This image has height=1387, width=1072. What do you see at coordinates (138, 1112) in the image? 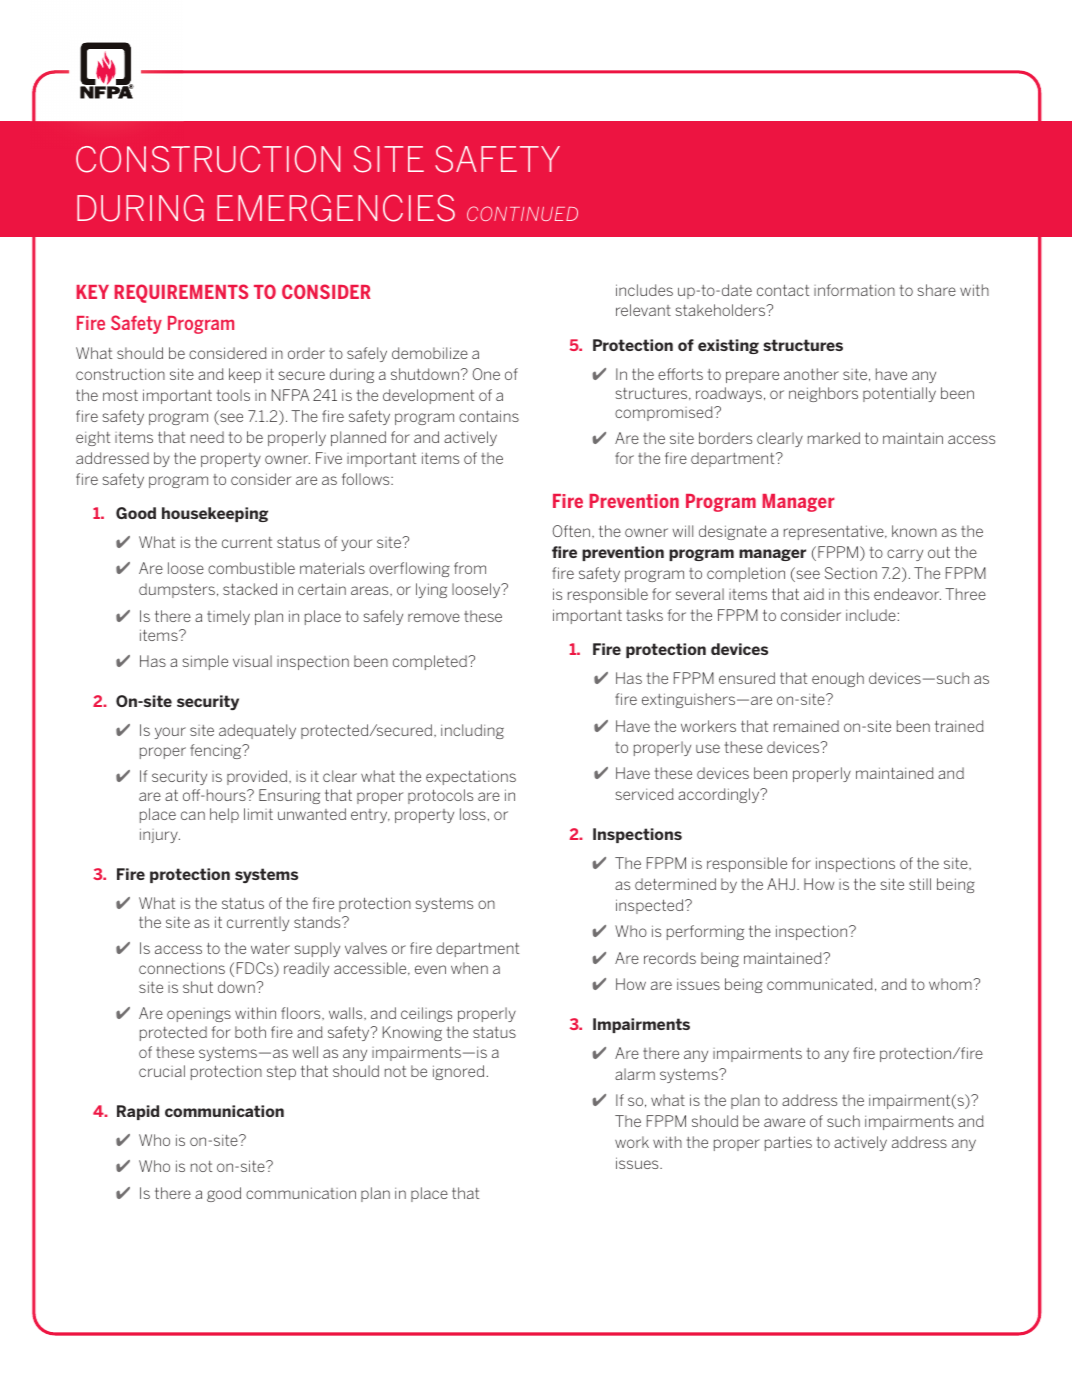
I see `Rapid` at bounding box center [138, 1112].
